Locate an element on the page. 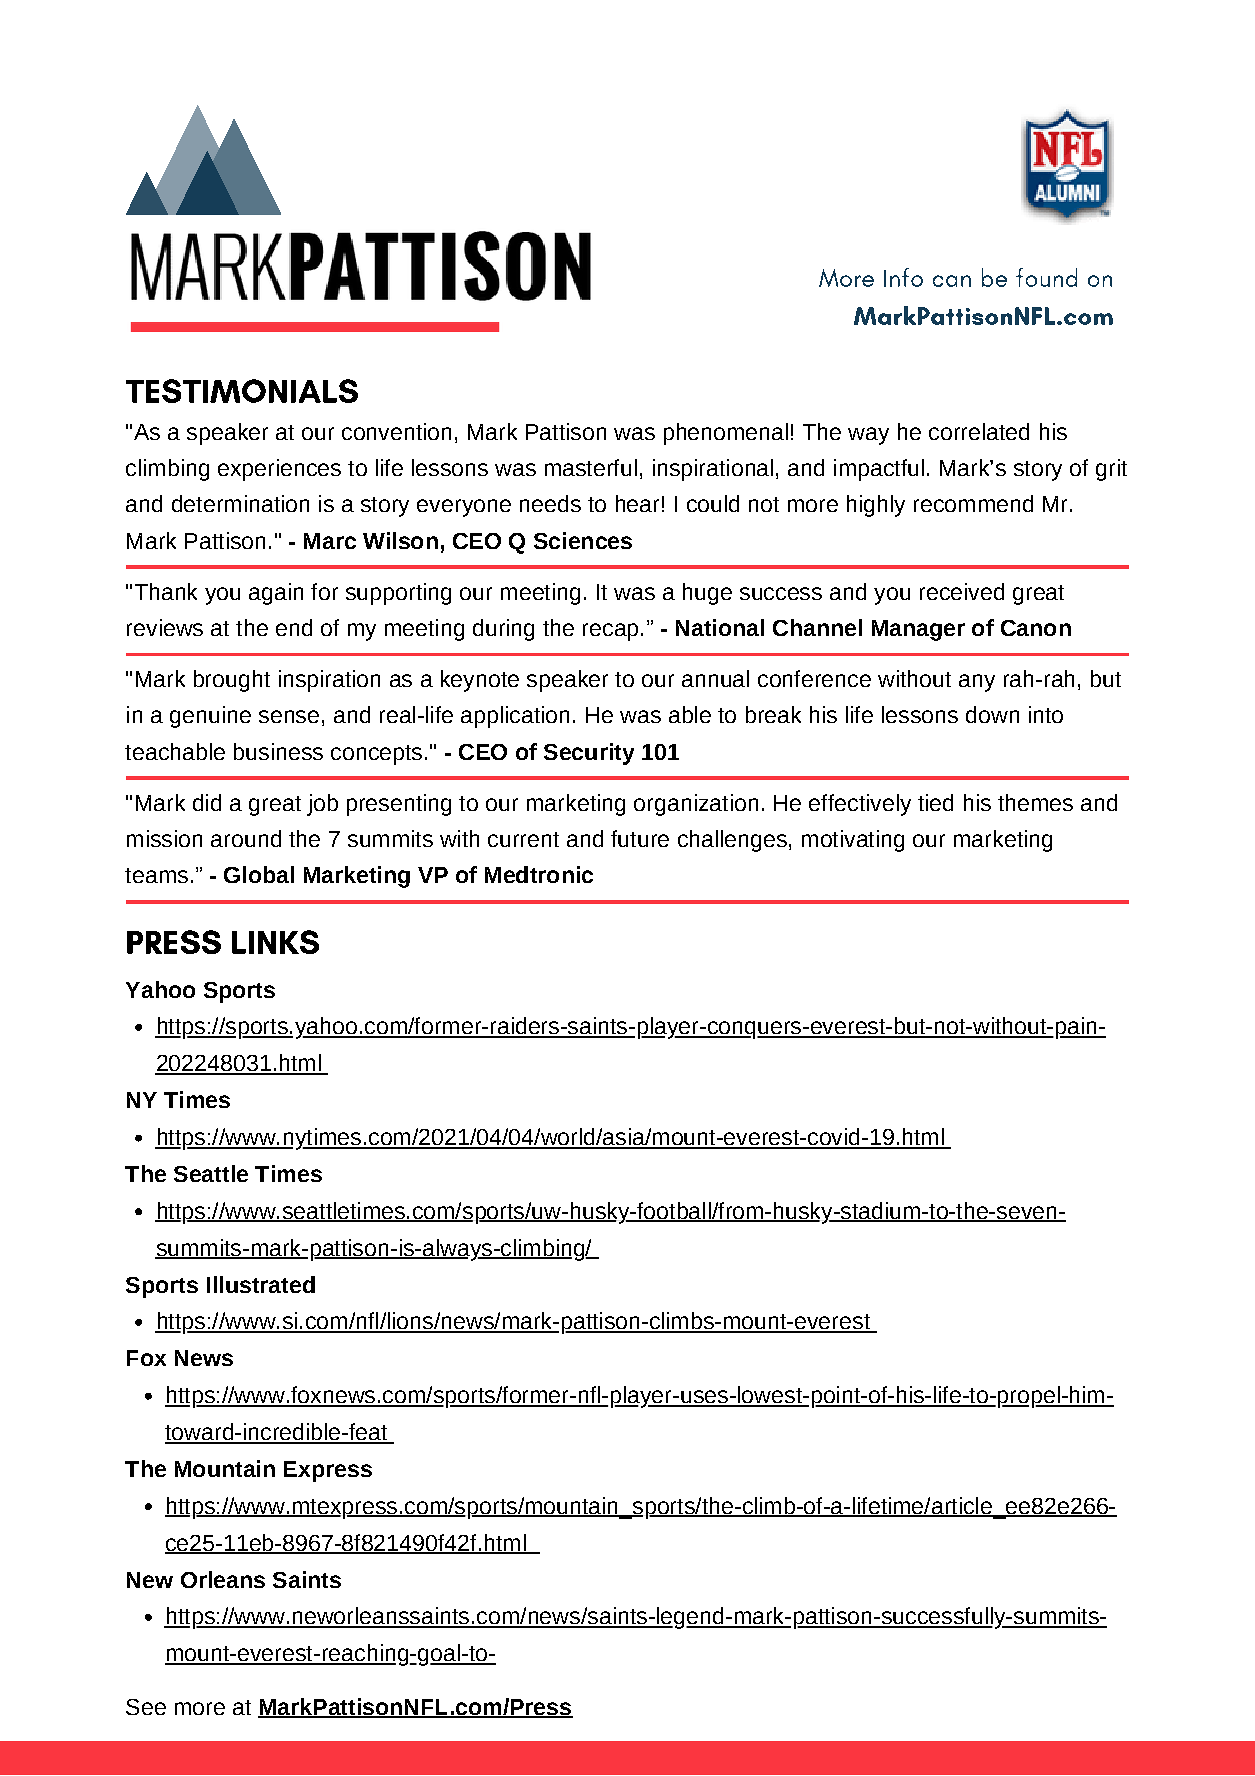 Image resolution: width=1255 pixels, height=1776 pixels. future is located at coordinates (640, 838).
